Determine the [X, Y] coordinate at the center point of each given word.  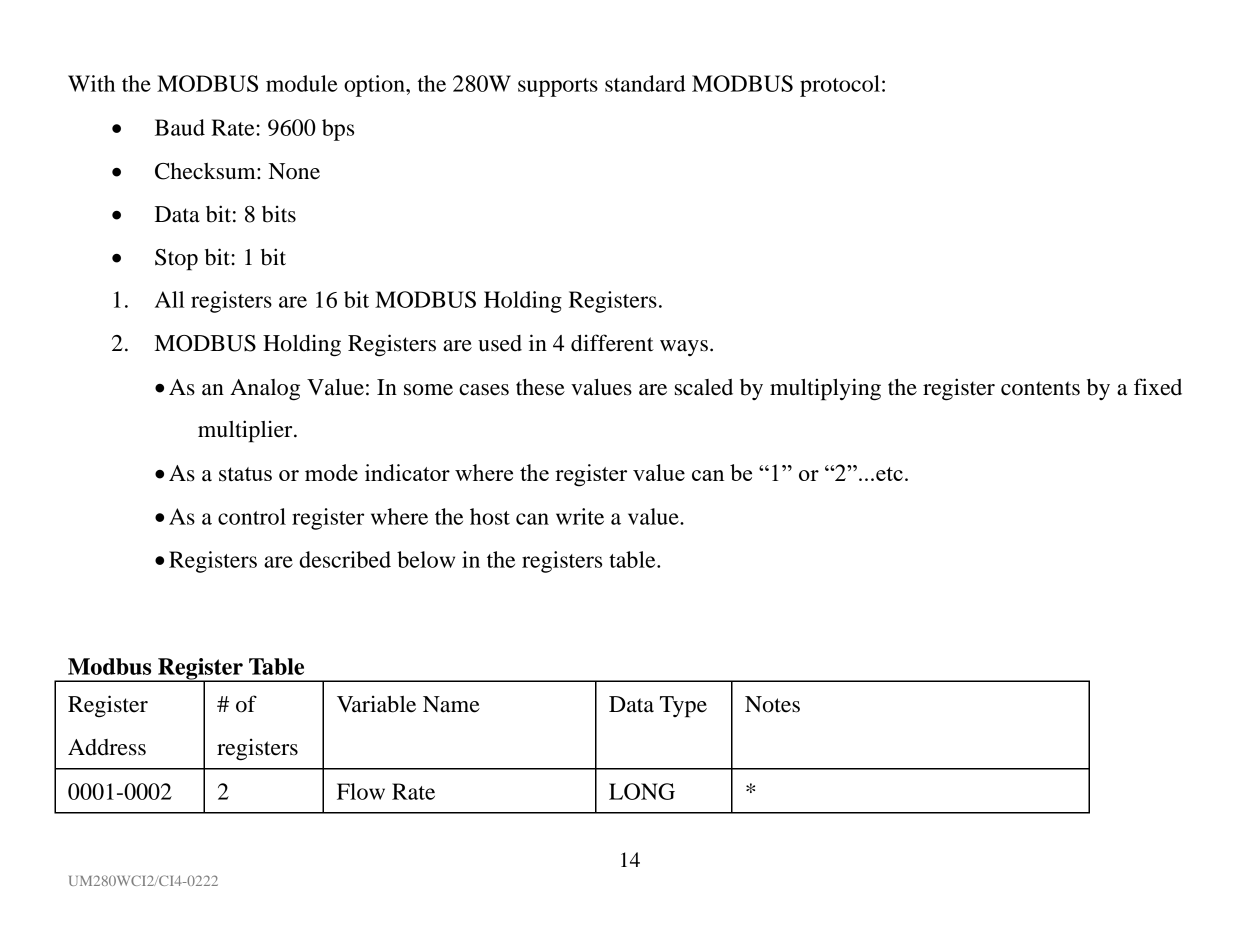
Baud [180, 127]
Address [107, 747]
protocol [840, 86]
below [426, 559]
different [612, 343]
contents [1040, 388]
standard [645, 83]
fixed [1158, 387]
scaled [704, 387]
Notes [772, 704]
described [345, 559]
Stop [176, 260]
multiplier [246, 431]
